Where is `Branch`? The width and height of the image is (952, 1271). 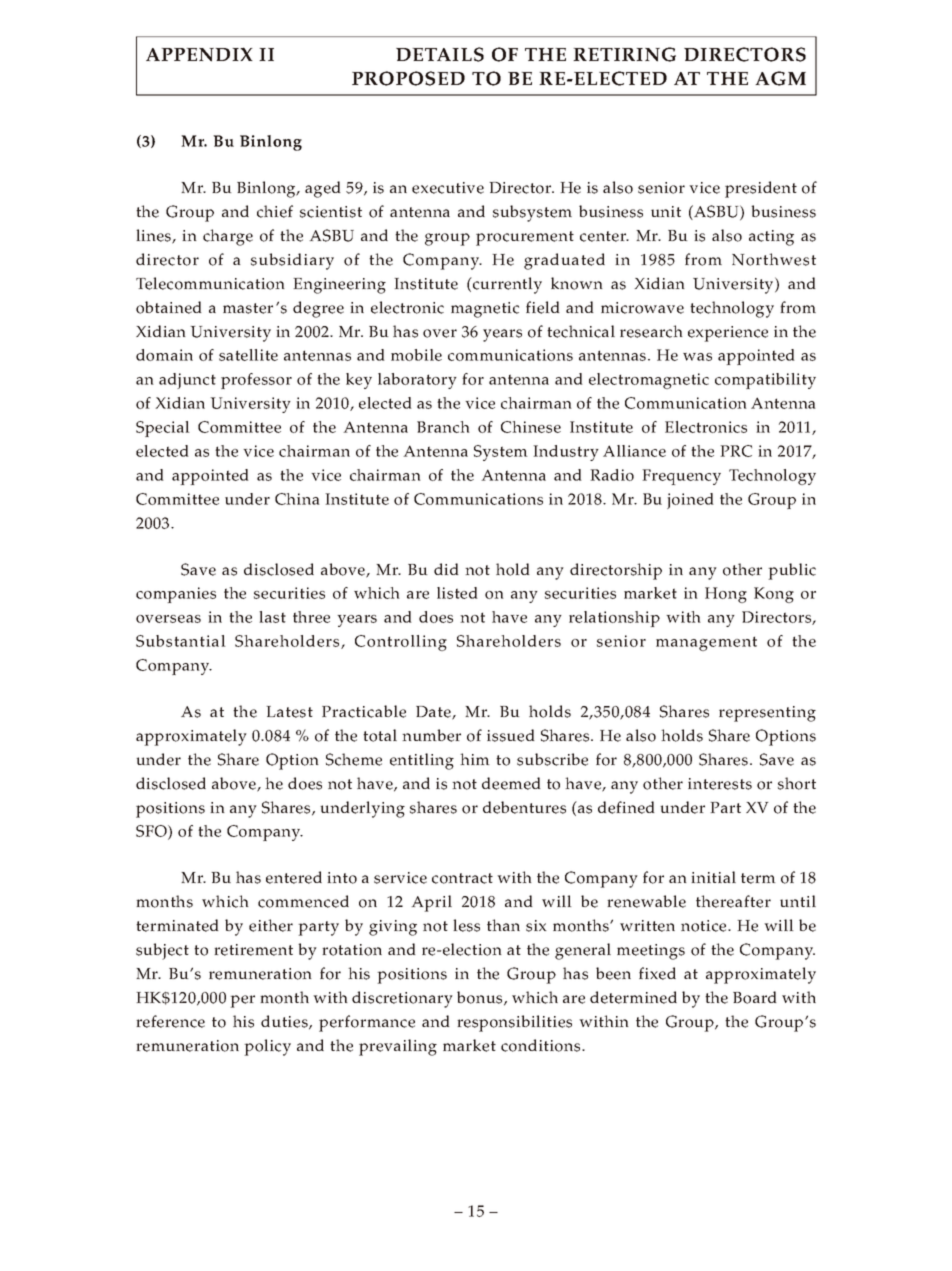 Branch is located at coordinates (443, 427).
